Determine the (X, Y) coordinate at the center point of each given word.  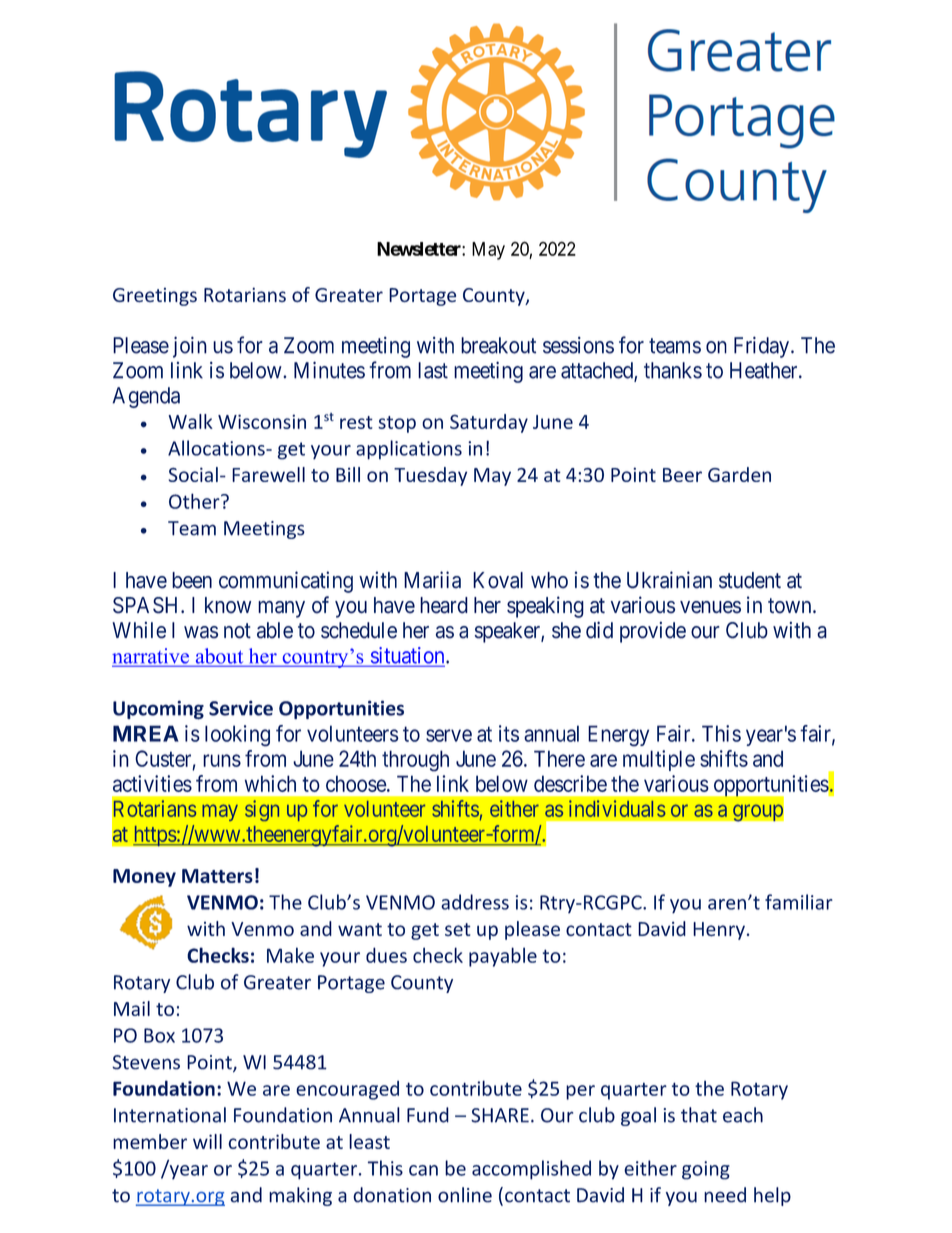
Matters (217, 876)
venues (710, 607)
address (475, 902)
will (207, 1141)
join (190, 347)
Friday (763, 347)
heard (444, 605)
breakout (498, 345)
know (228, 605)
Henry (719, 931)
